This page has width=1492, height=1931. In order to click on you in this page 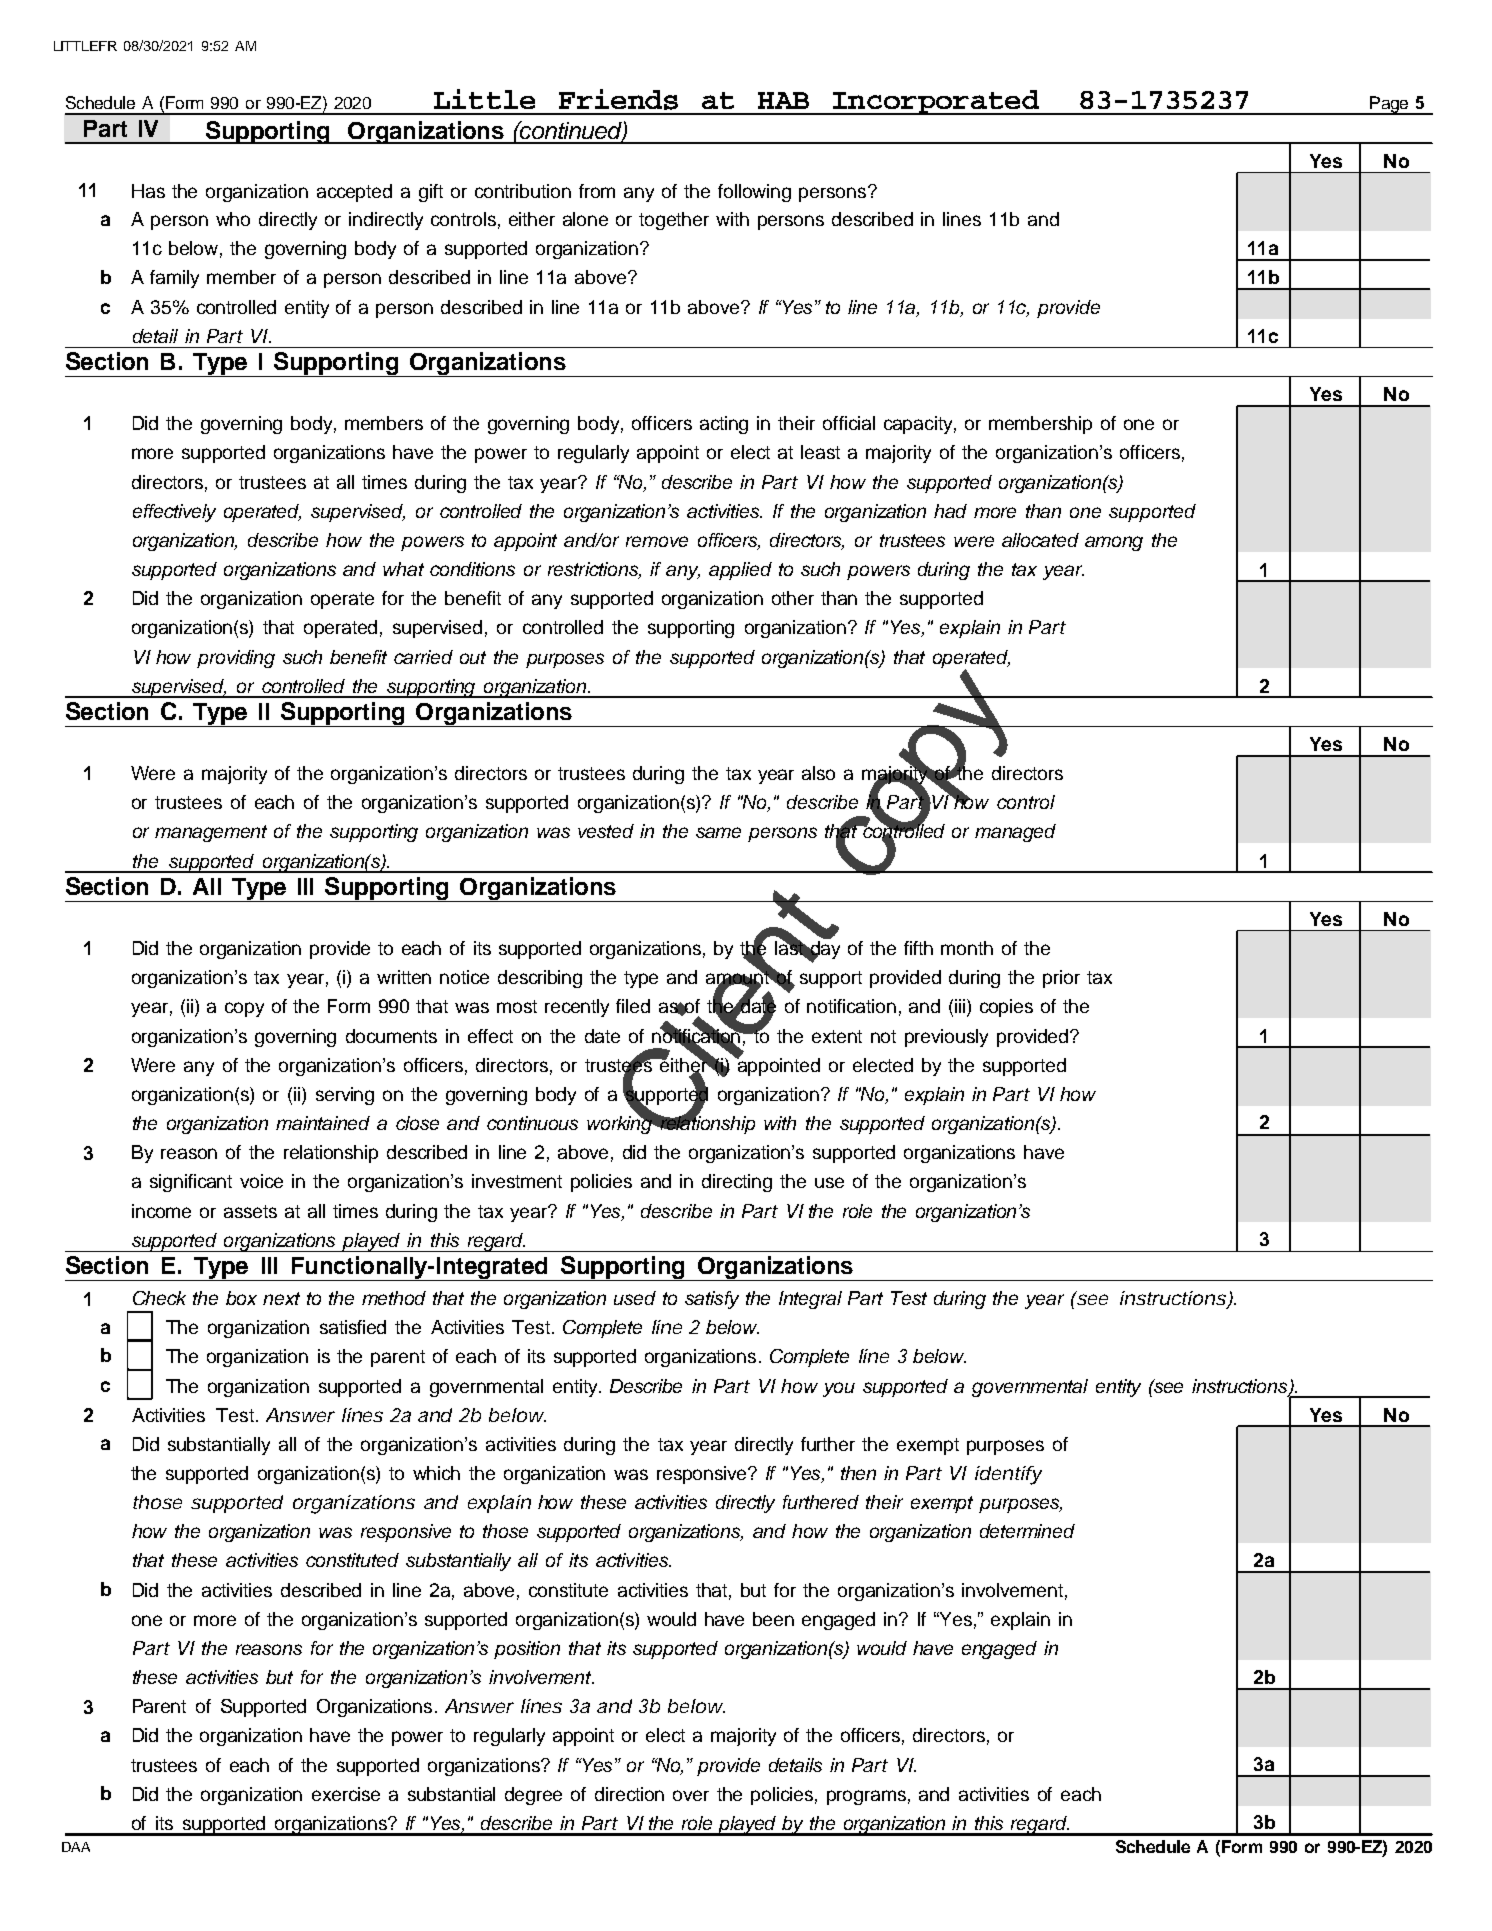, I will do `click(839, 1389)`.
